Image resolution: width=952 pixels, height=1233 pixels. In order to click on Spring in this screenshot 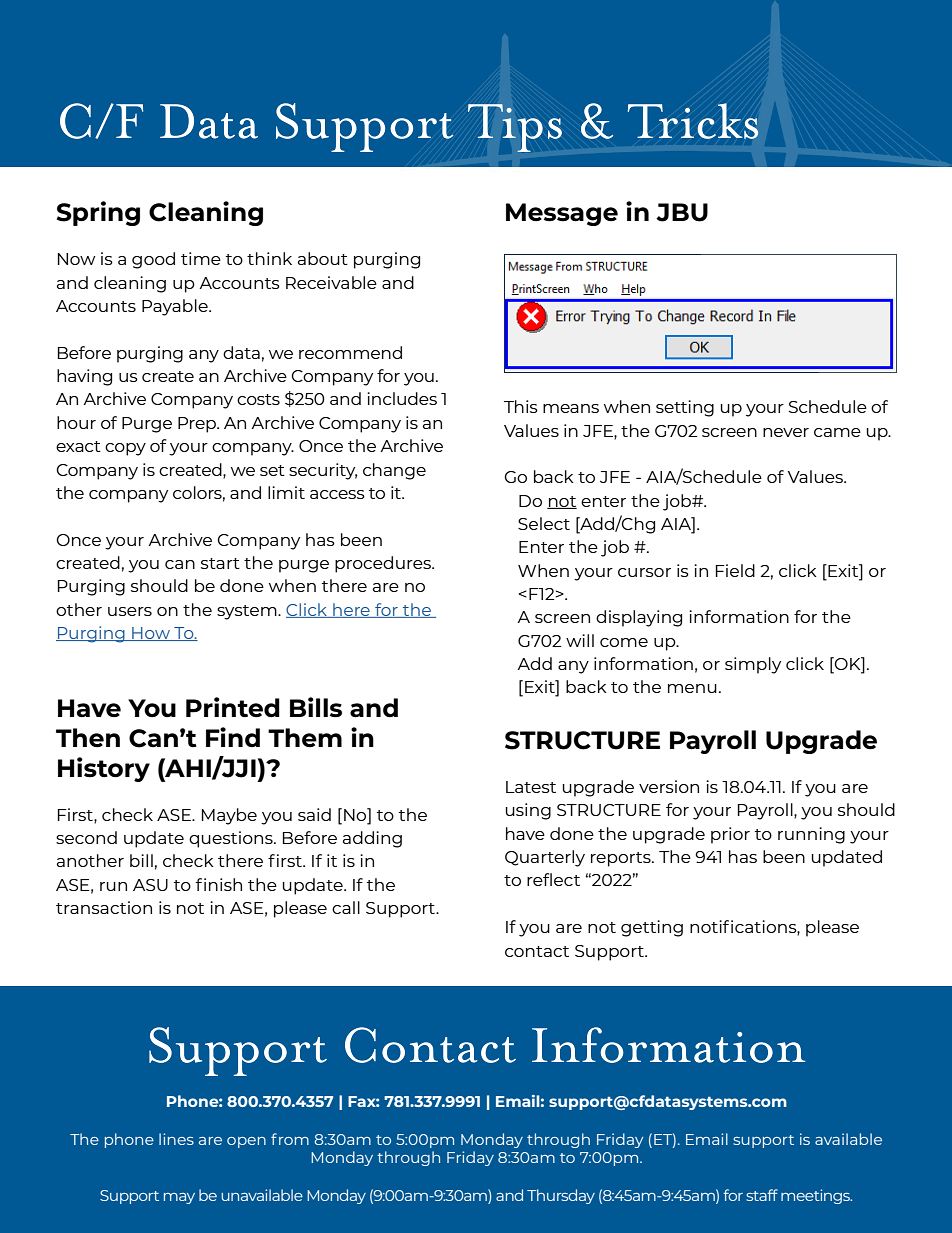, I will do `click(98, 213)`.
